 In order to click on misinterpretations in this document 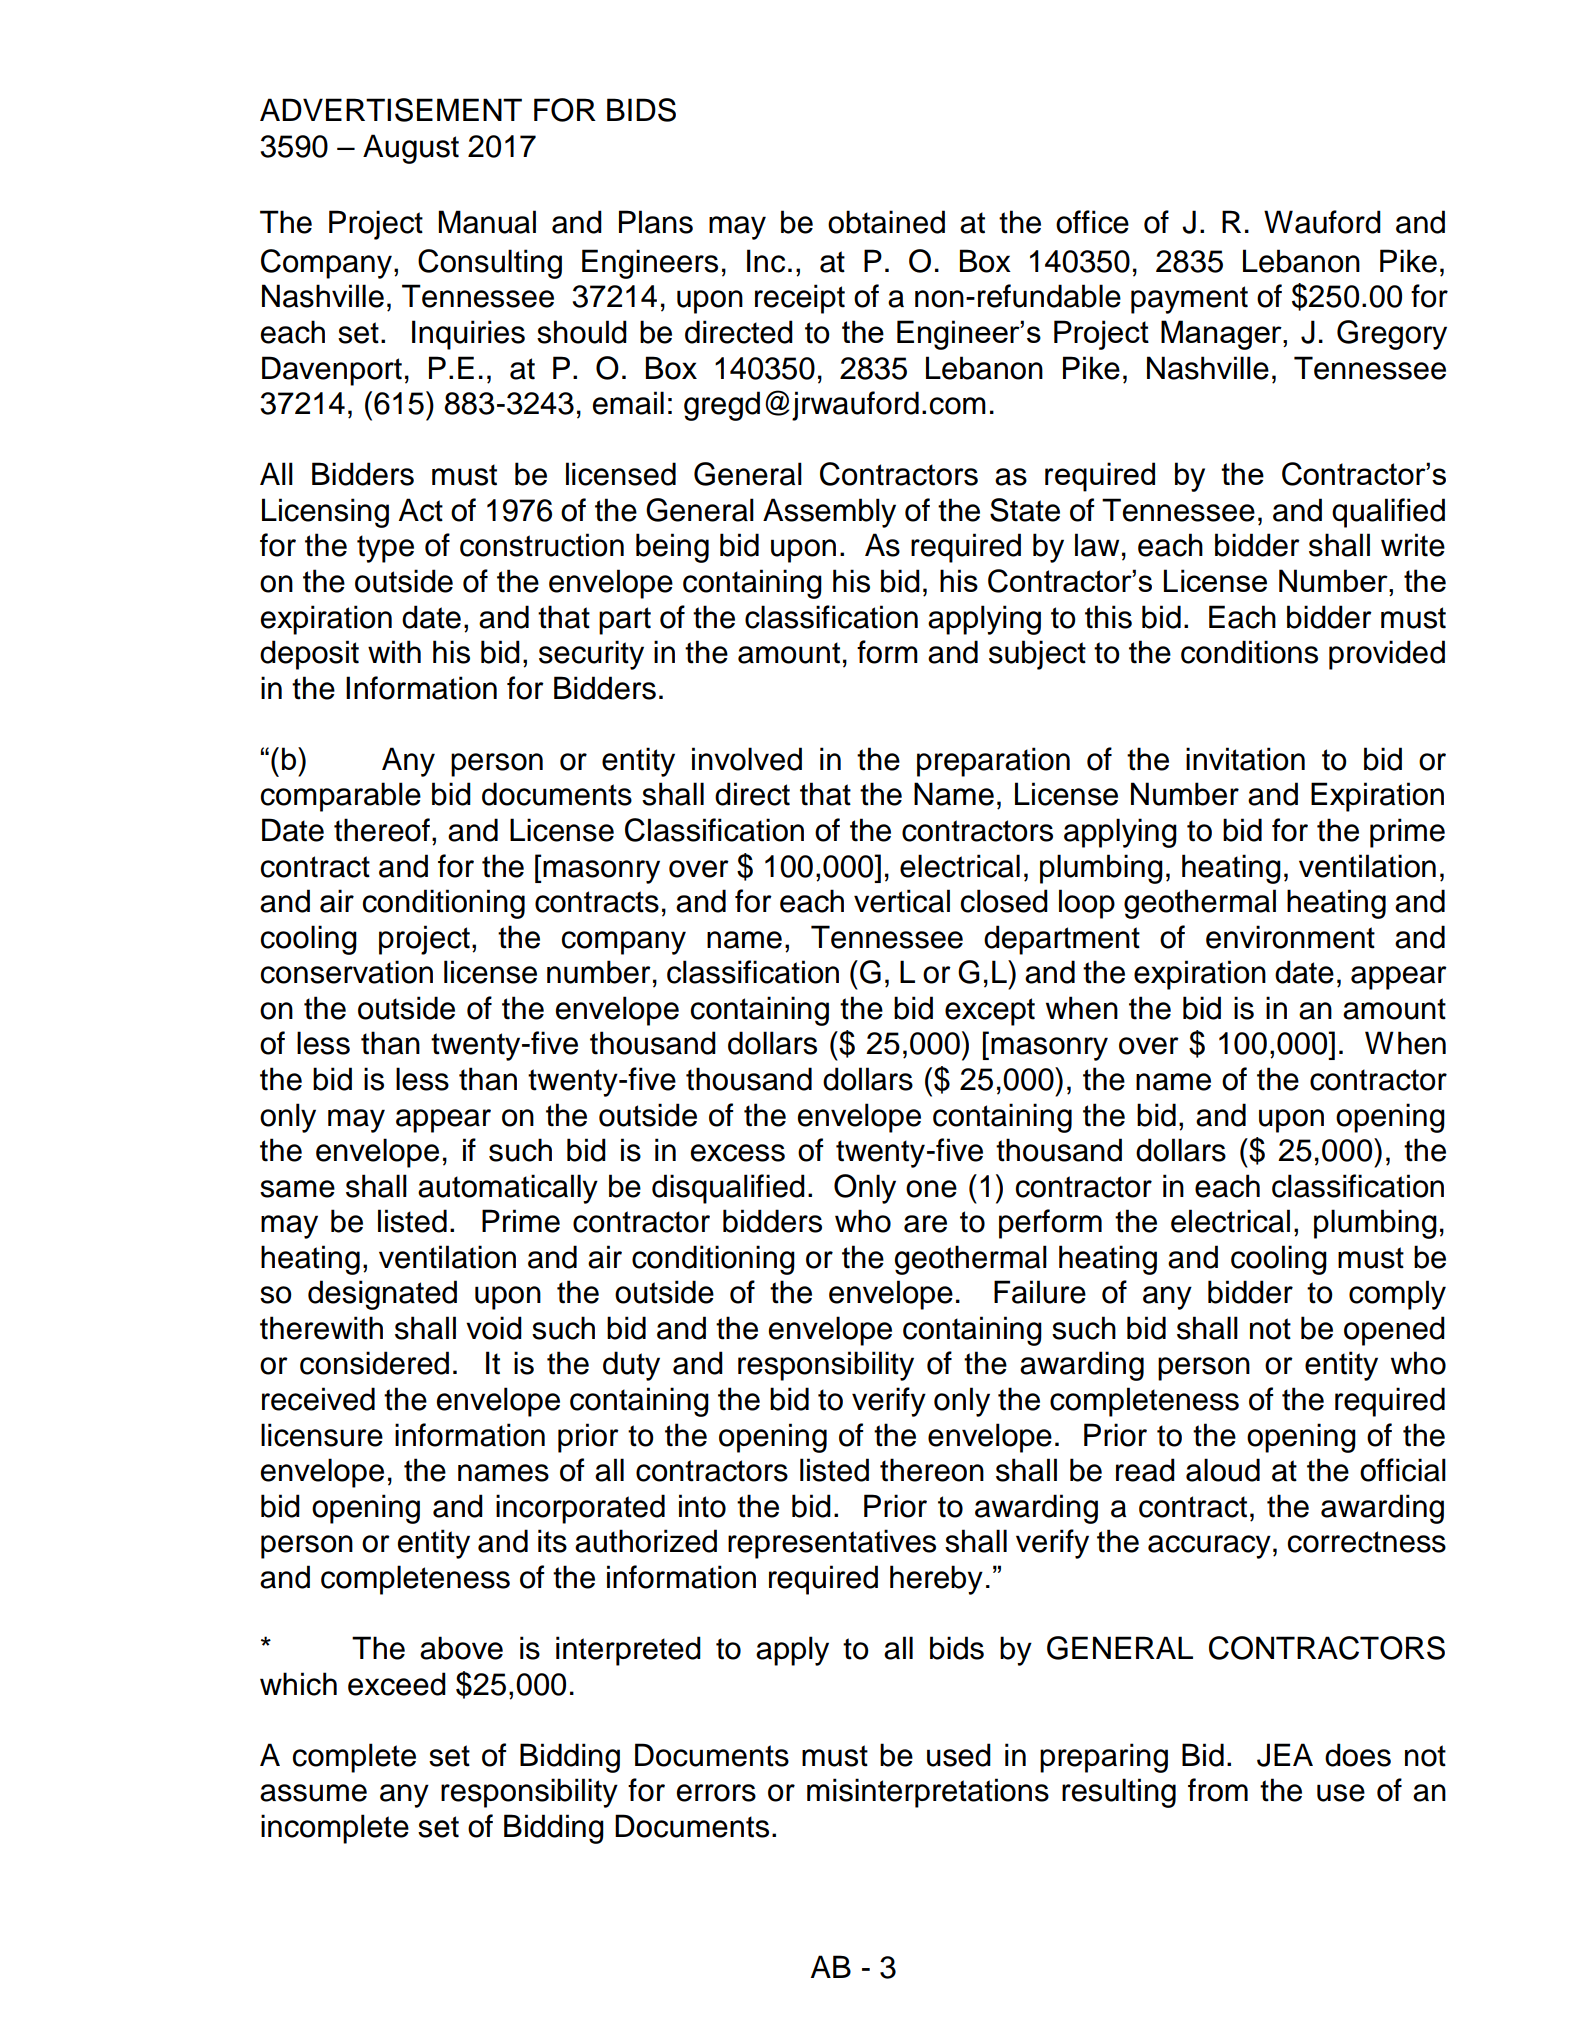, I will do `click(928, 1793)`.
